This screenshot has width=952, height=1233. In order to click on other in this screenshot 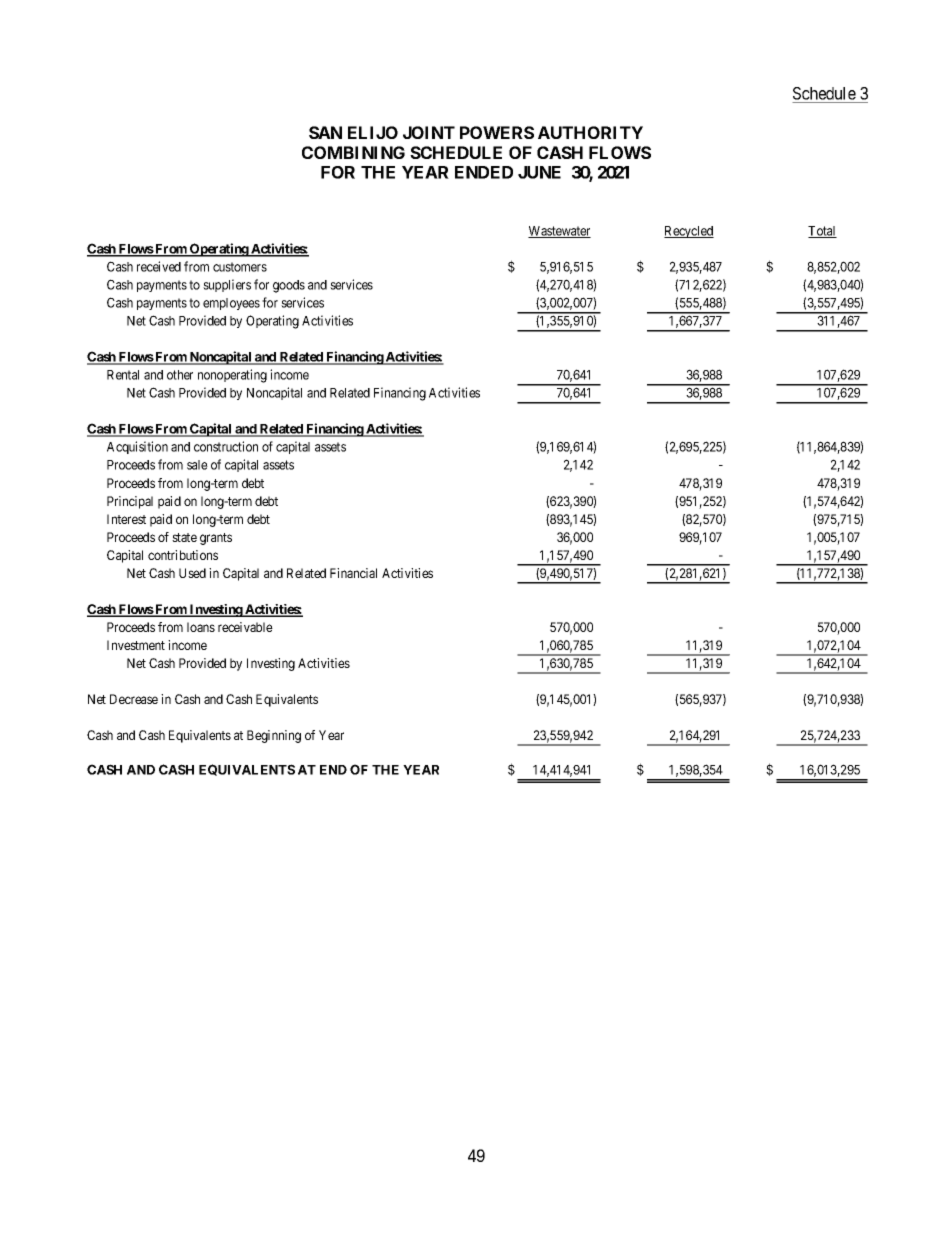, I will do `click(180, 375)`.
